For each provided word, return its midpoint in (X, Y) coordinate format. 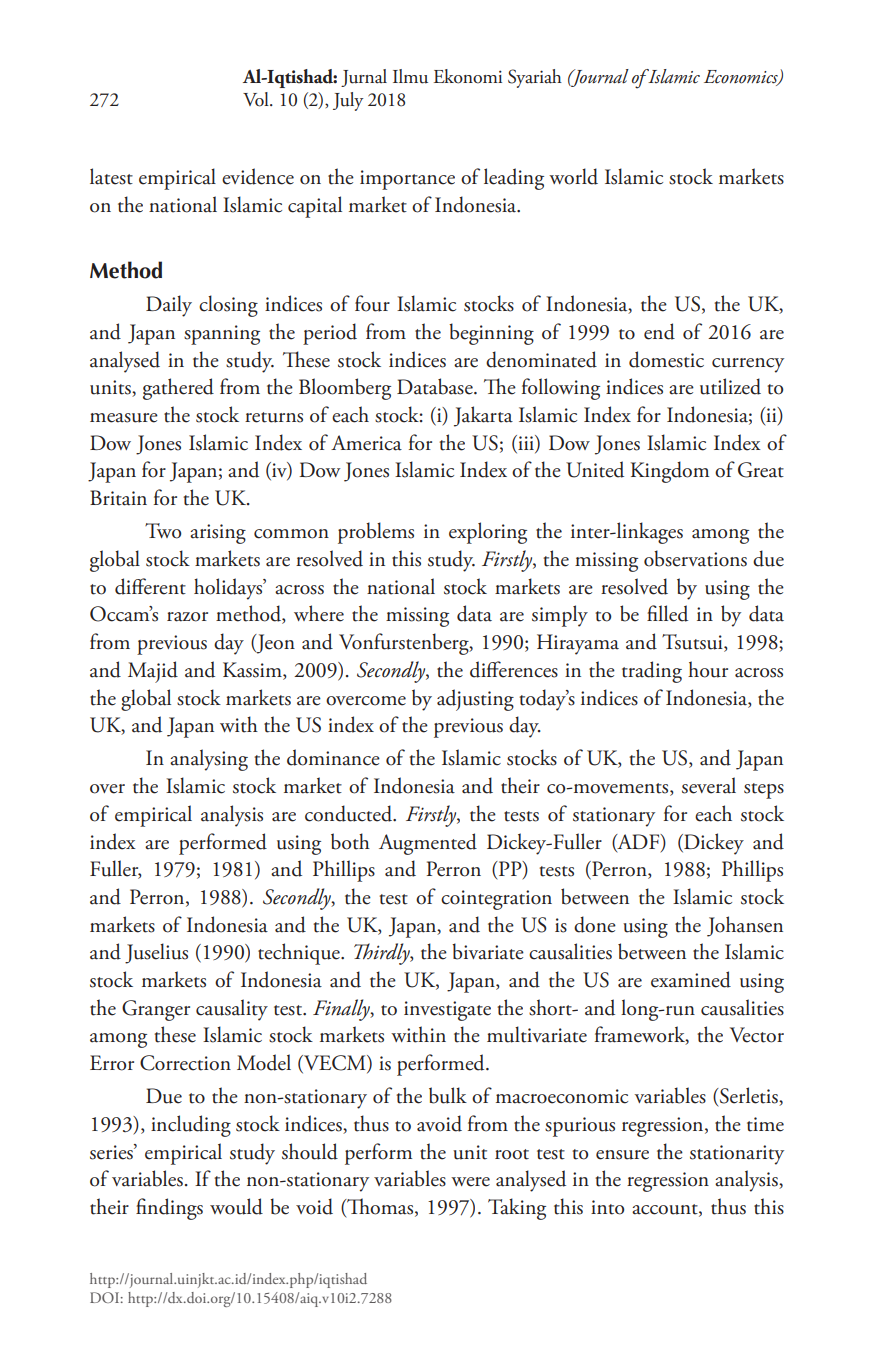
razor (187, 617)
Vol (257, 99)
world (573, 176)
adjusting (475, 700)
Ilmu (410, 76)
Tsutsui (693, 643)
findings (169, 1209)
